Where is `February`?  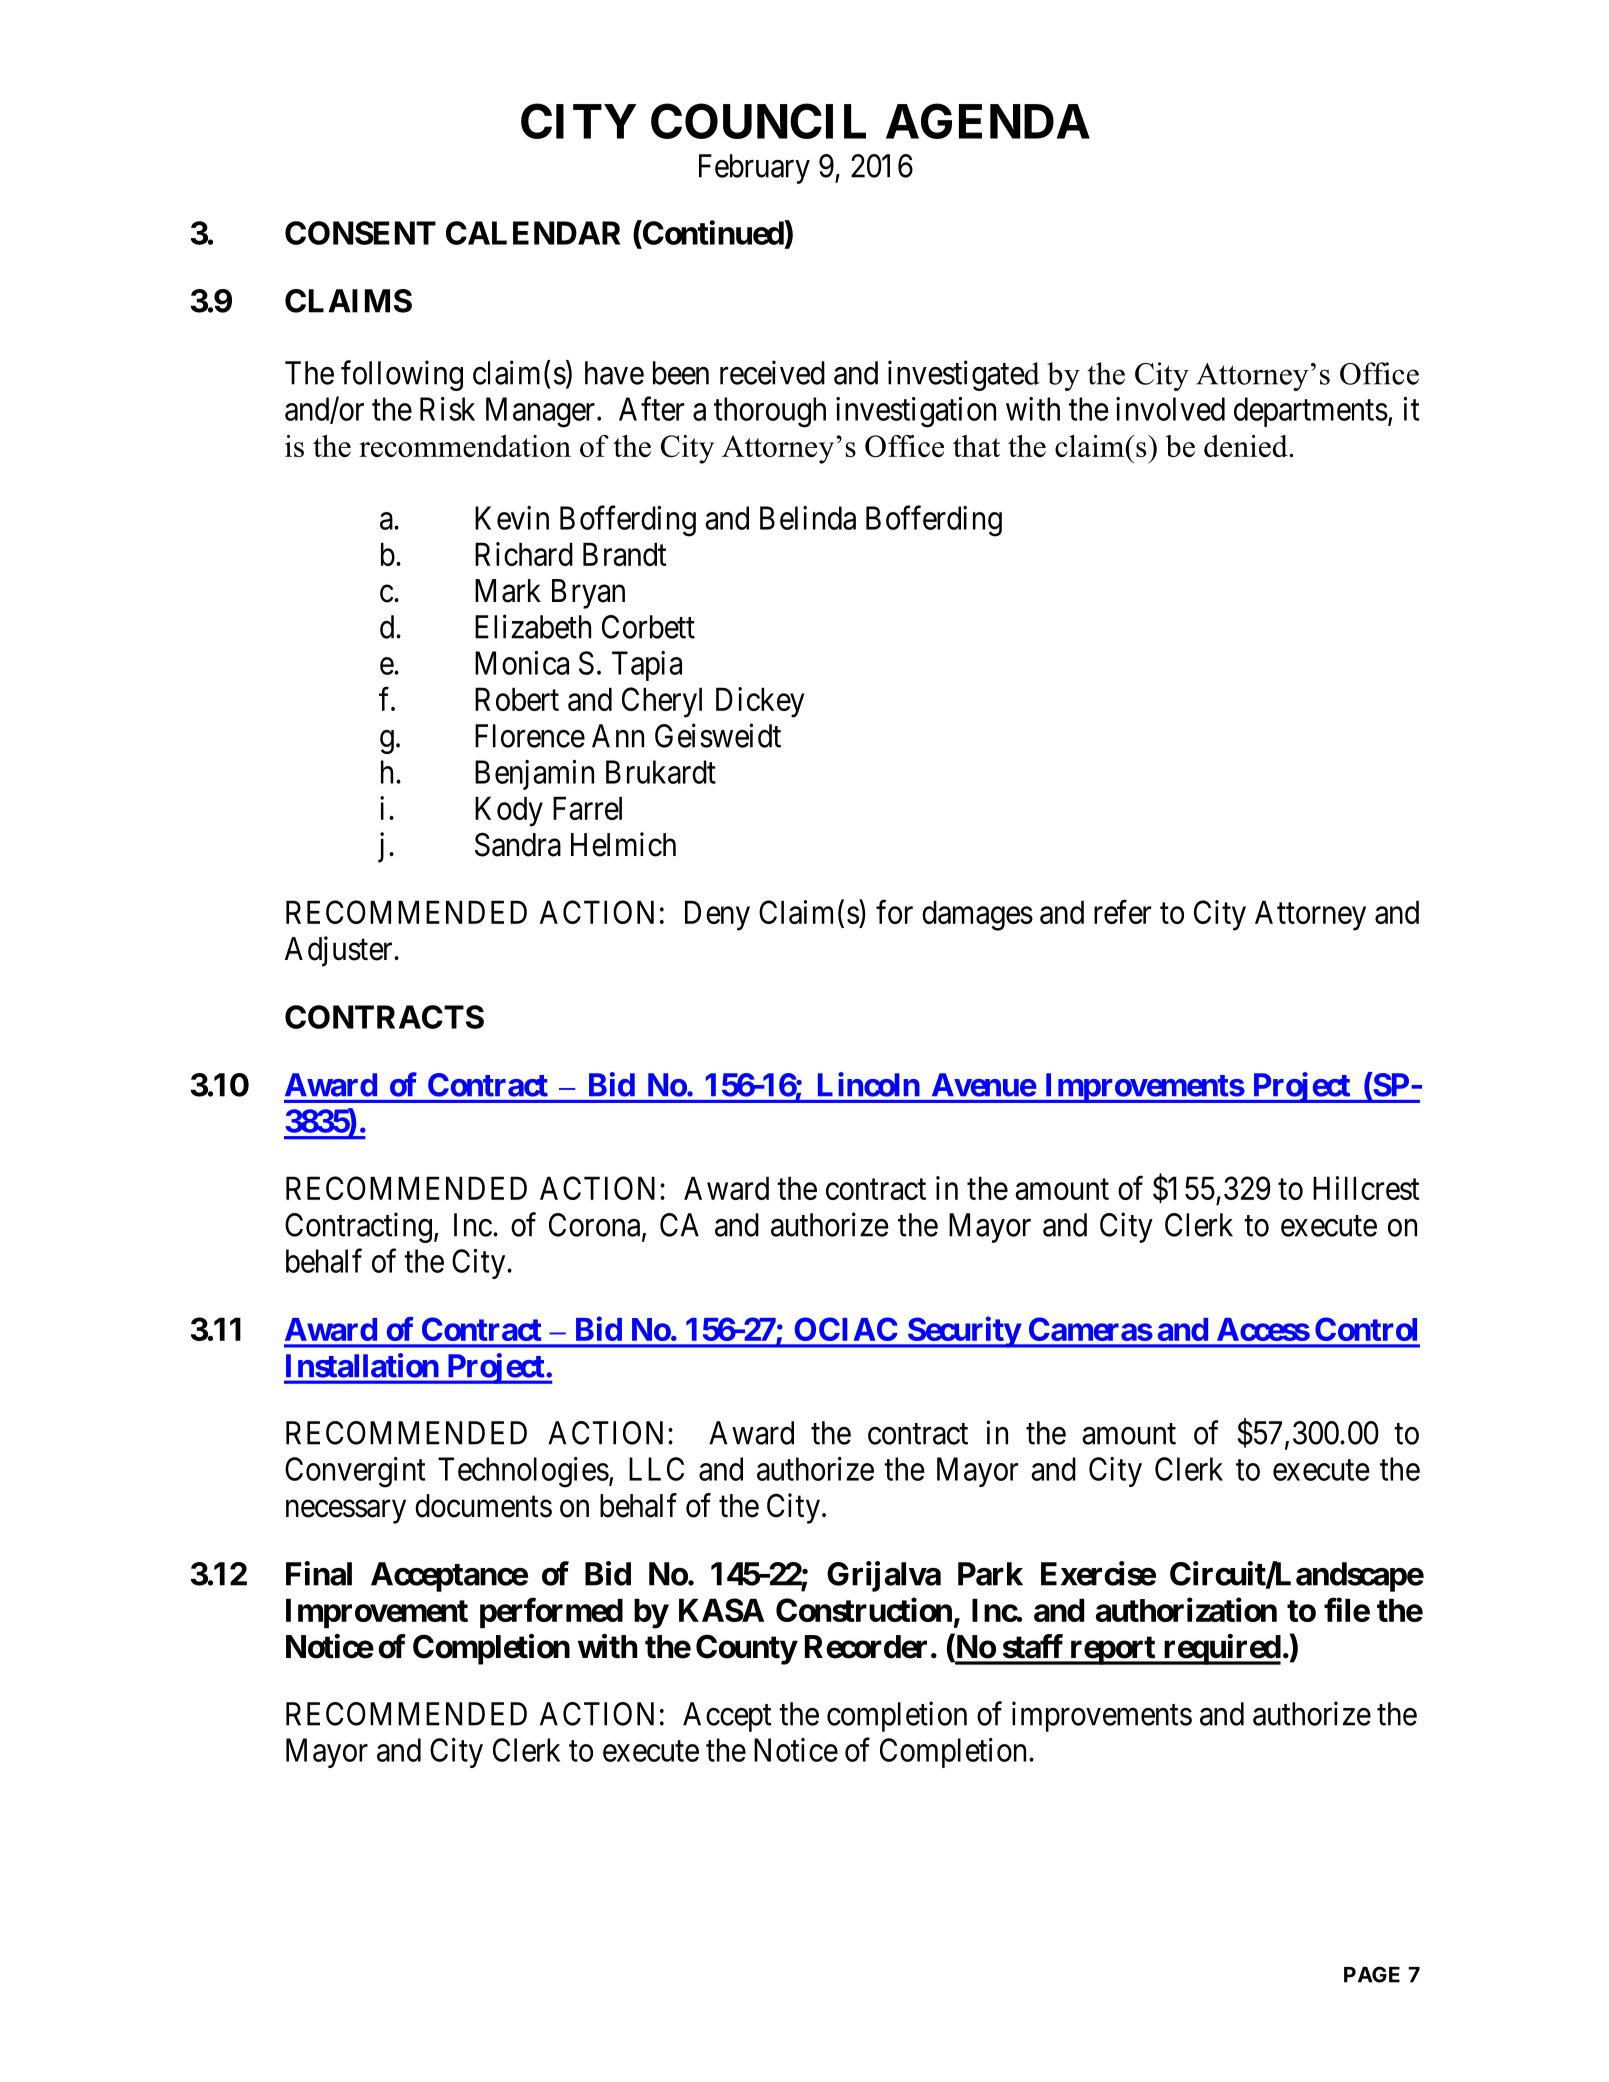
February is located at coordinates (754, 169).
